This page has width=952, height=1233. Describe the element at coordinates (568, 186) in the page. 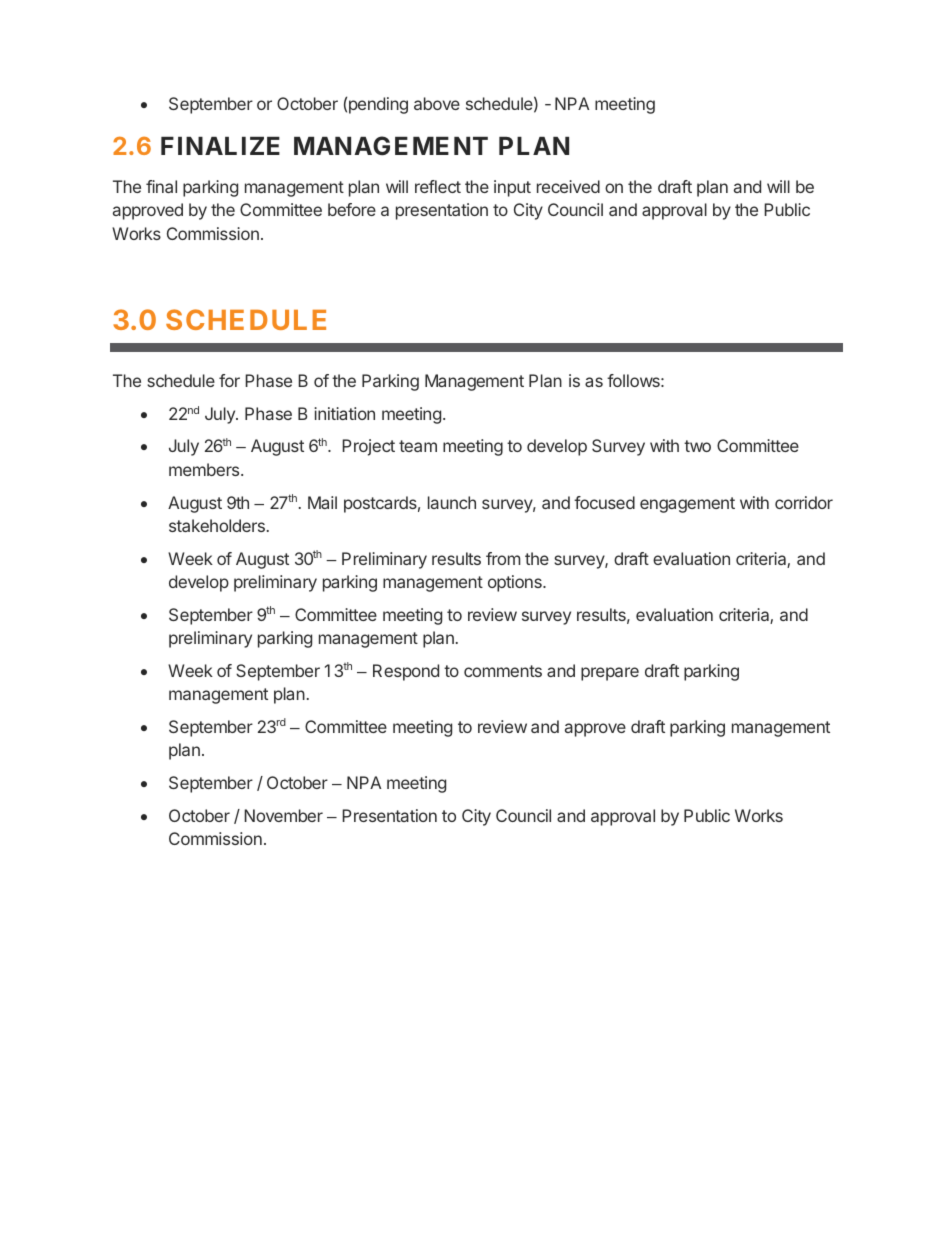

I see `received` at that location.
